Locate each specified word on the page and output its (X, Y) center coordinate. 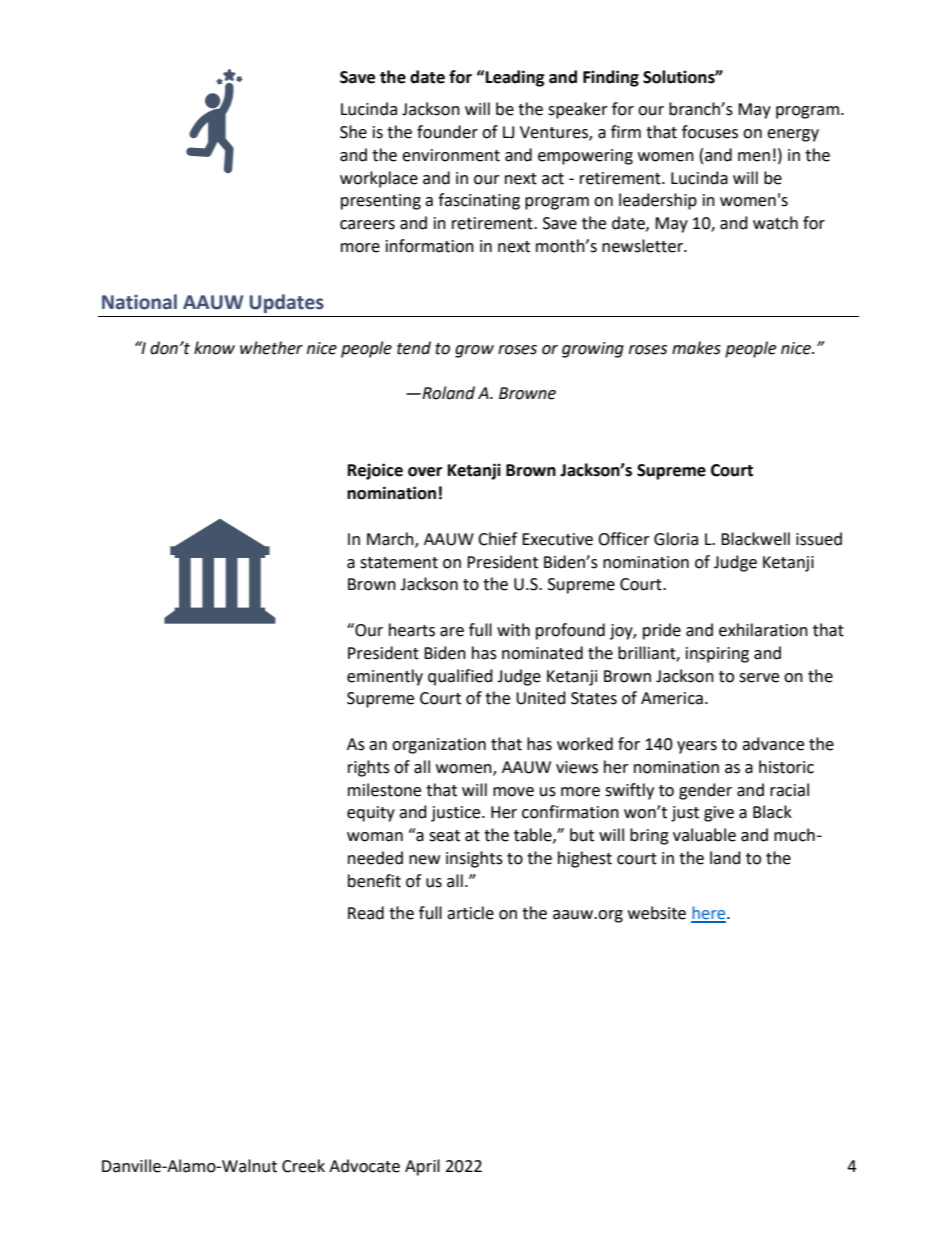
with (513, 630)
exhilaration (763, 630)
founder (447, 132)
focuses (710, 132)
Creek (303, 1166)
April (422, 1167)
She (353, 132)
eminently (385, 677)
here (709, 914)
